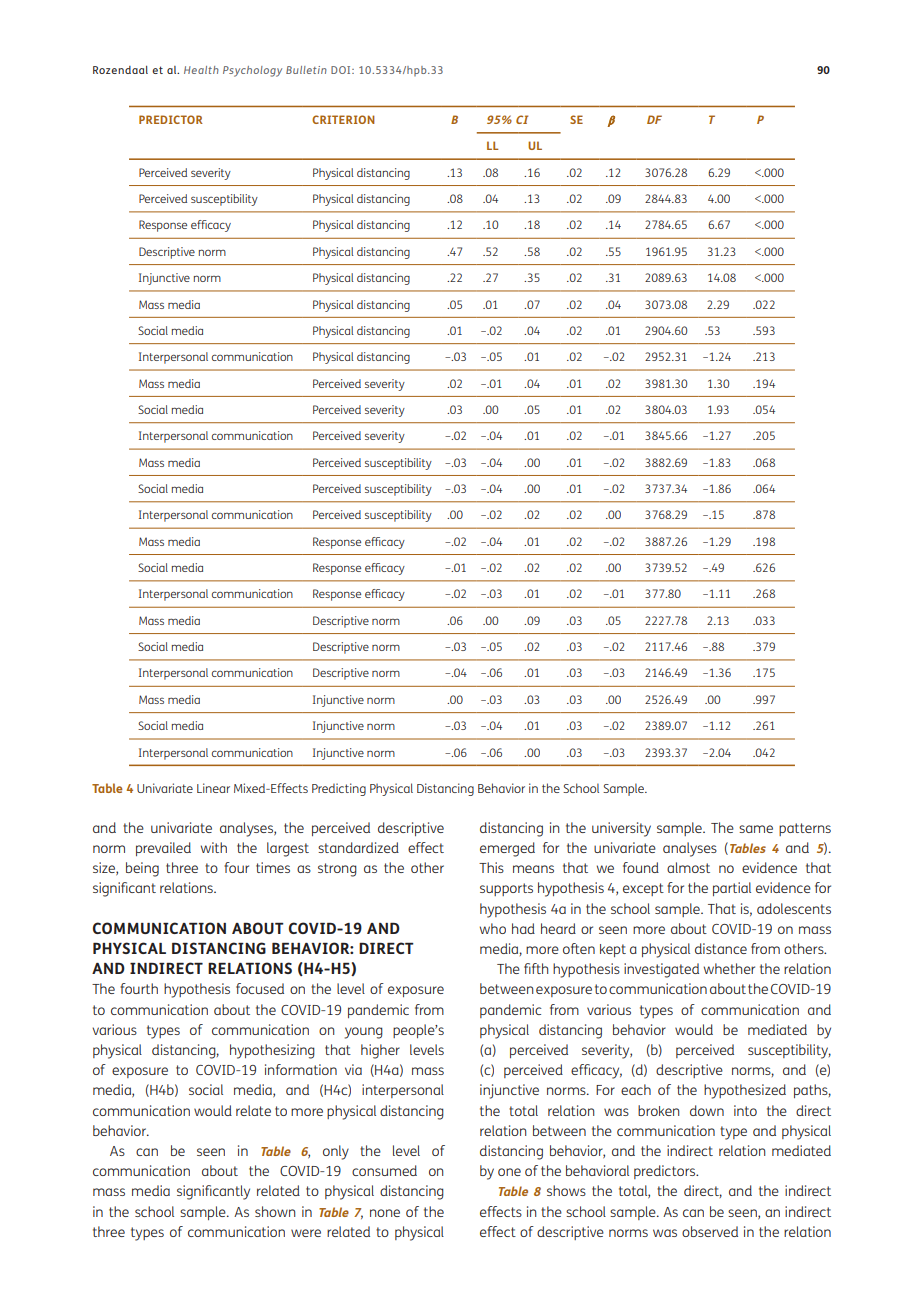  Describe the element at coordinates (756, 829) in the page. I see `same` at that location.
